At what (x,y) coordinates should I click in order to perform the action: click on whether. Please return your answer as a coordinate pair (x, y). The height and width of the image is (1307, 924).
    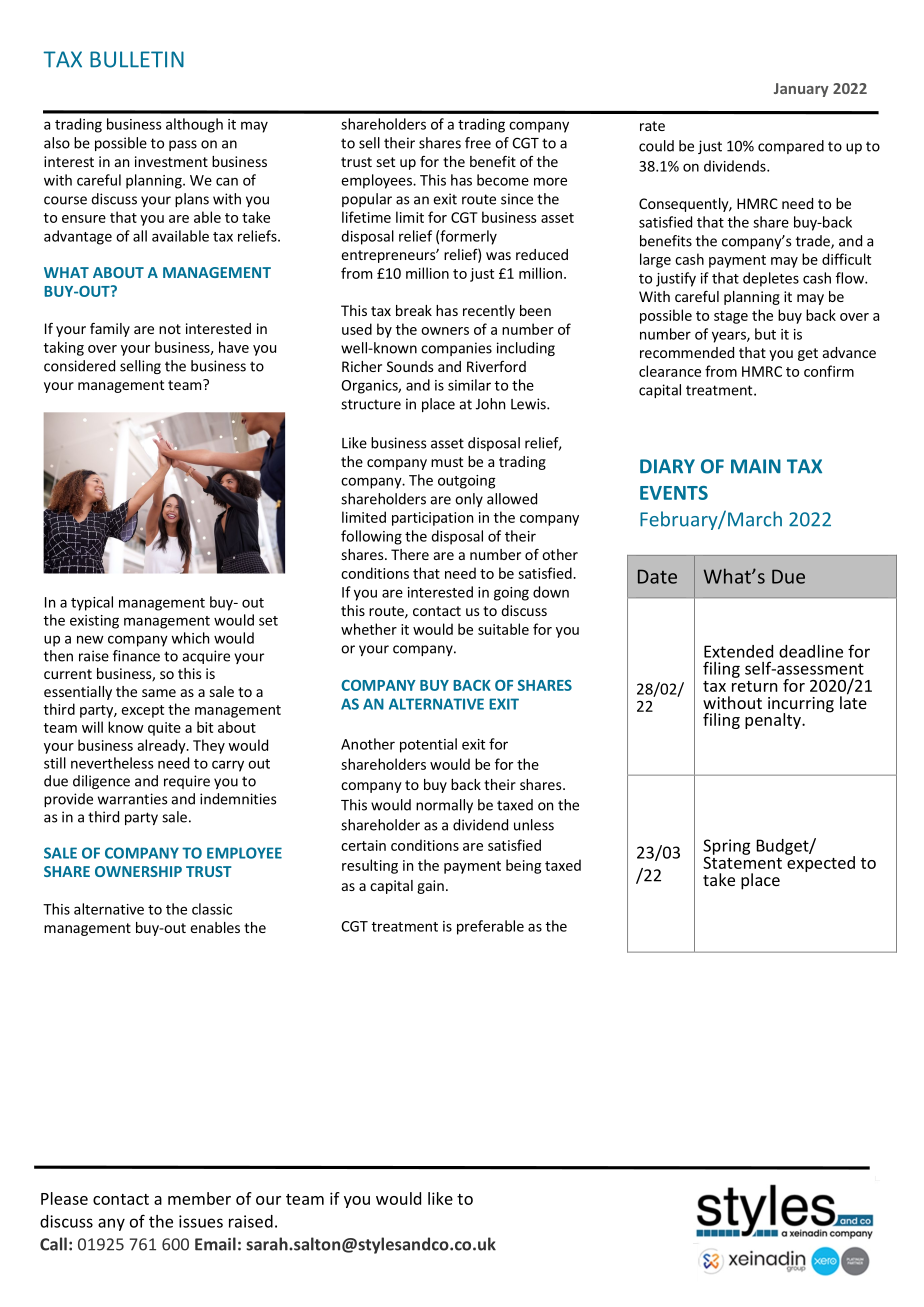
    Looking at the image, I should click on (369, 629).
